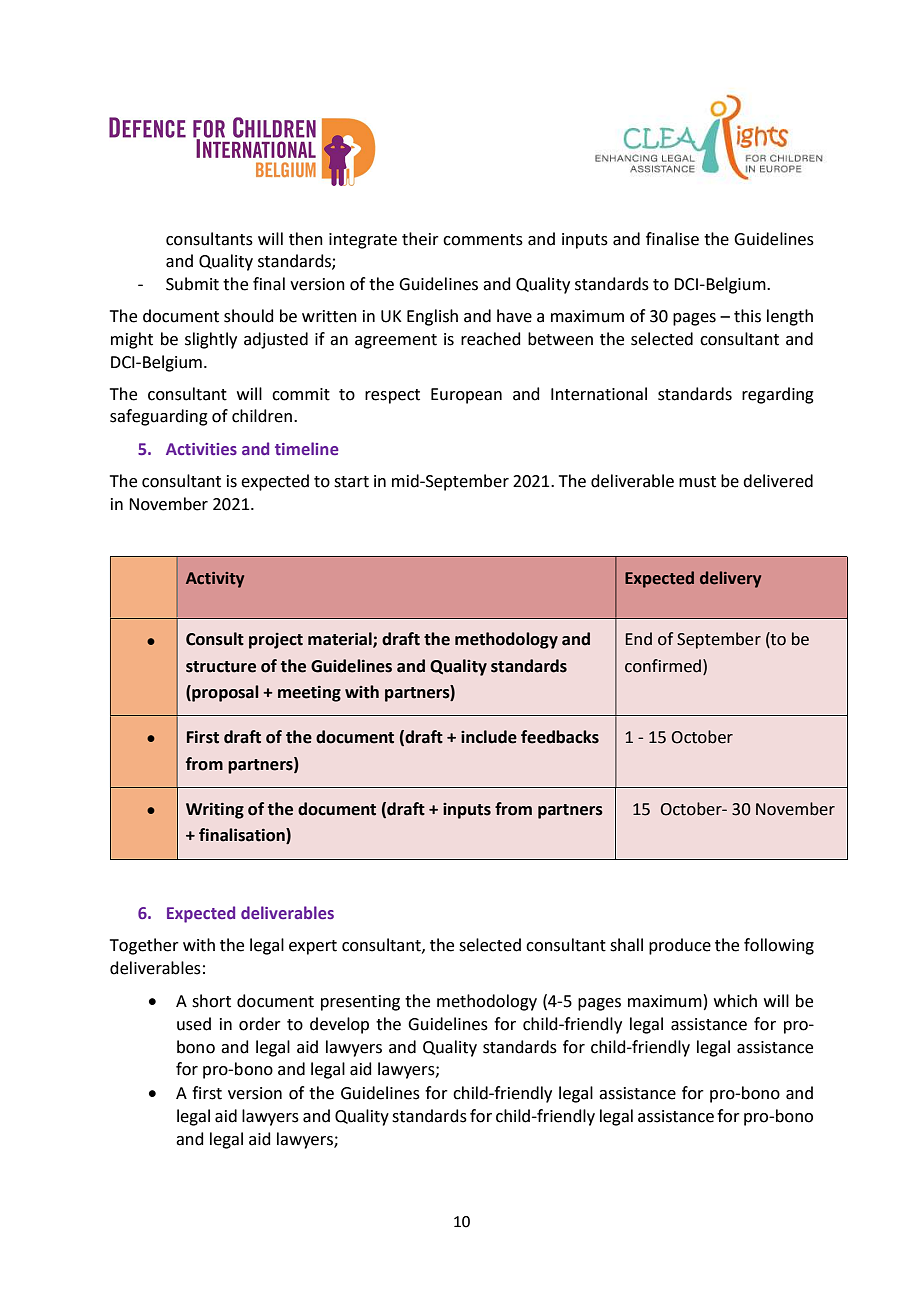 This page has width=924, height=1308. I want to click on confirmed, so click(664, 666).
